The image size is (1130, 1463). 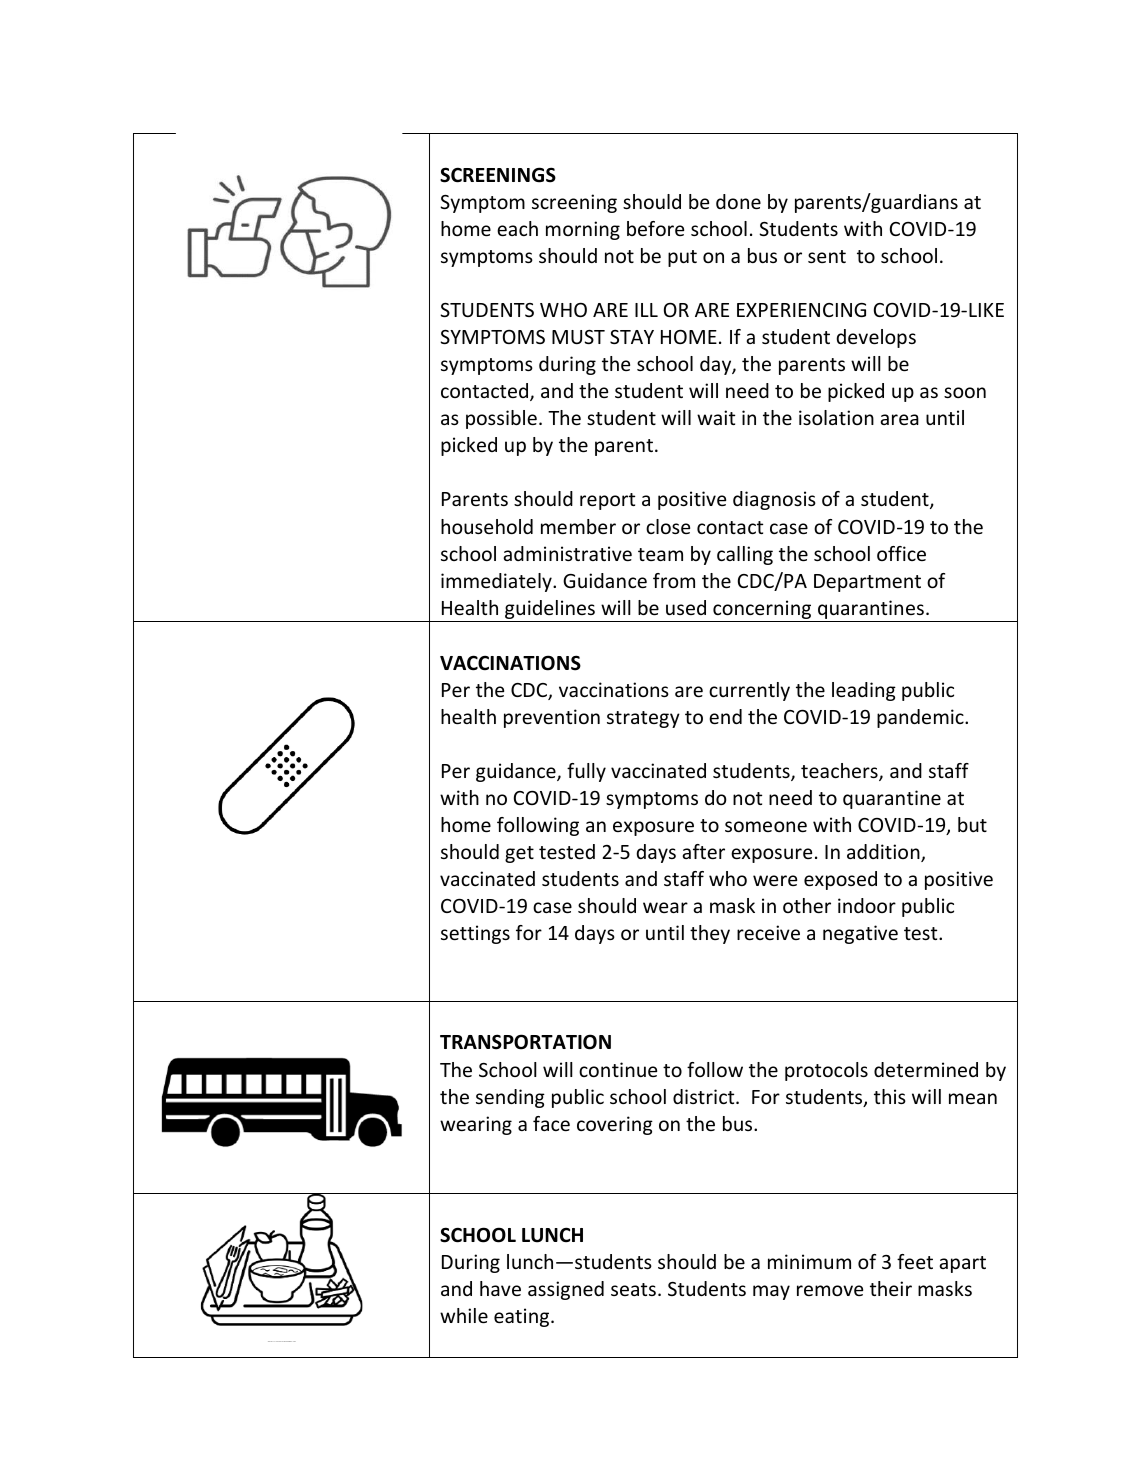 I want to click on prevention, so click(x=552, y=718).
